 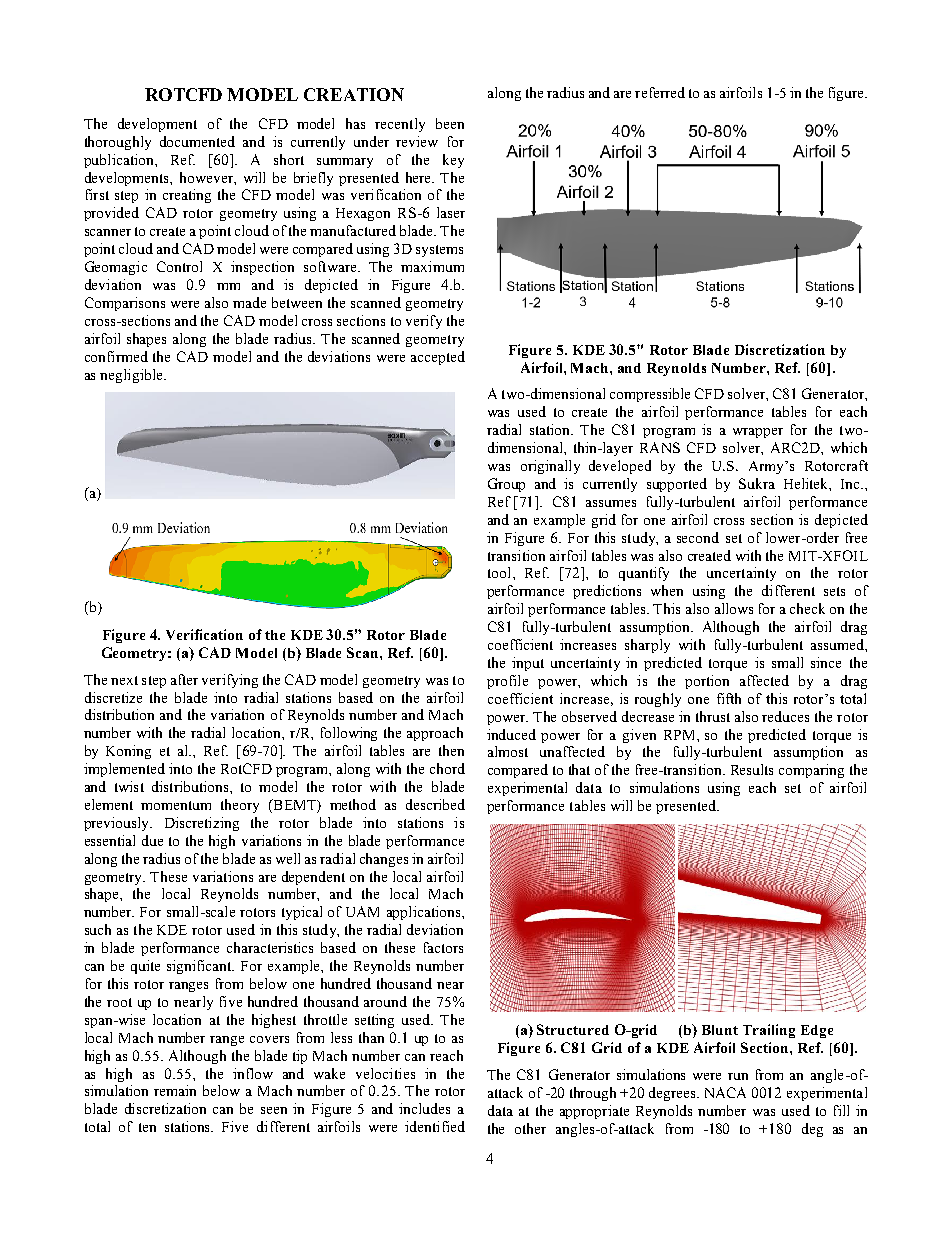 What do you see at coordinates (734, 608) in the image?
I see `allows` at bounding box center [734, 608].
